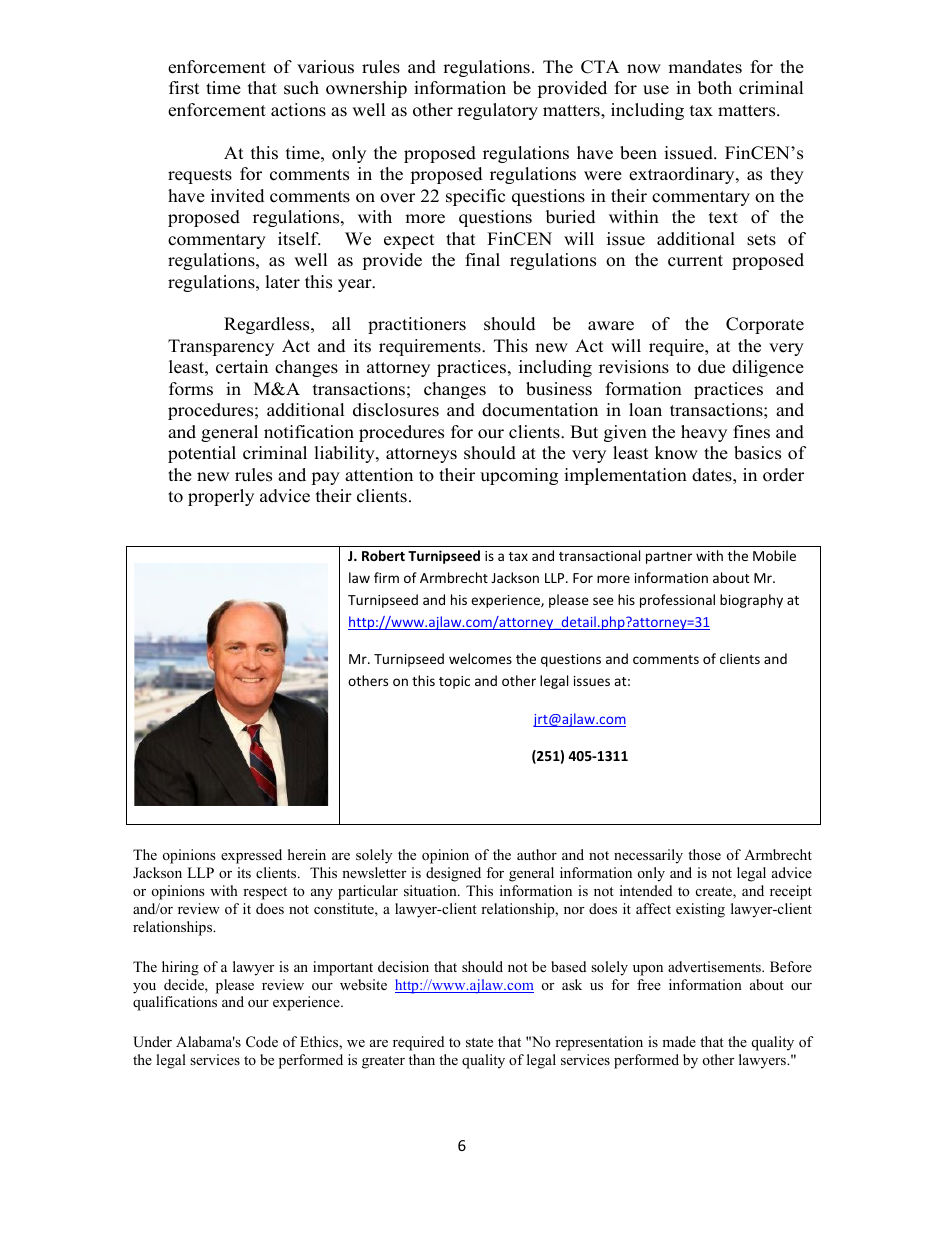 The image size is (952, 1233). What do you see at coordinates (715, 88) in the screenshot?
I see `both` at bounding box center [715, 88].
